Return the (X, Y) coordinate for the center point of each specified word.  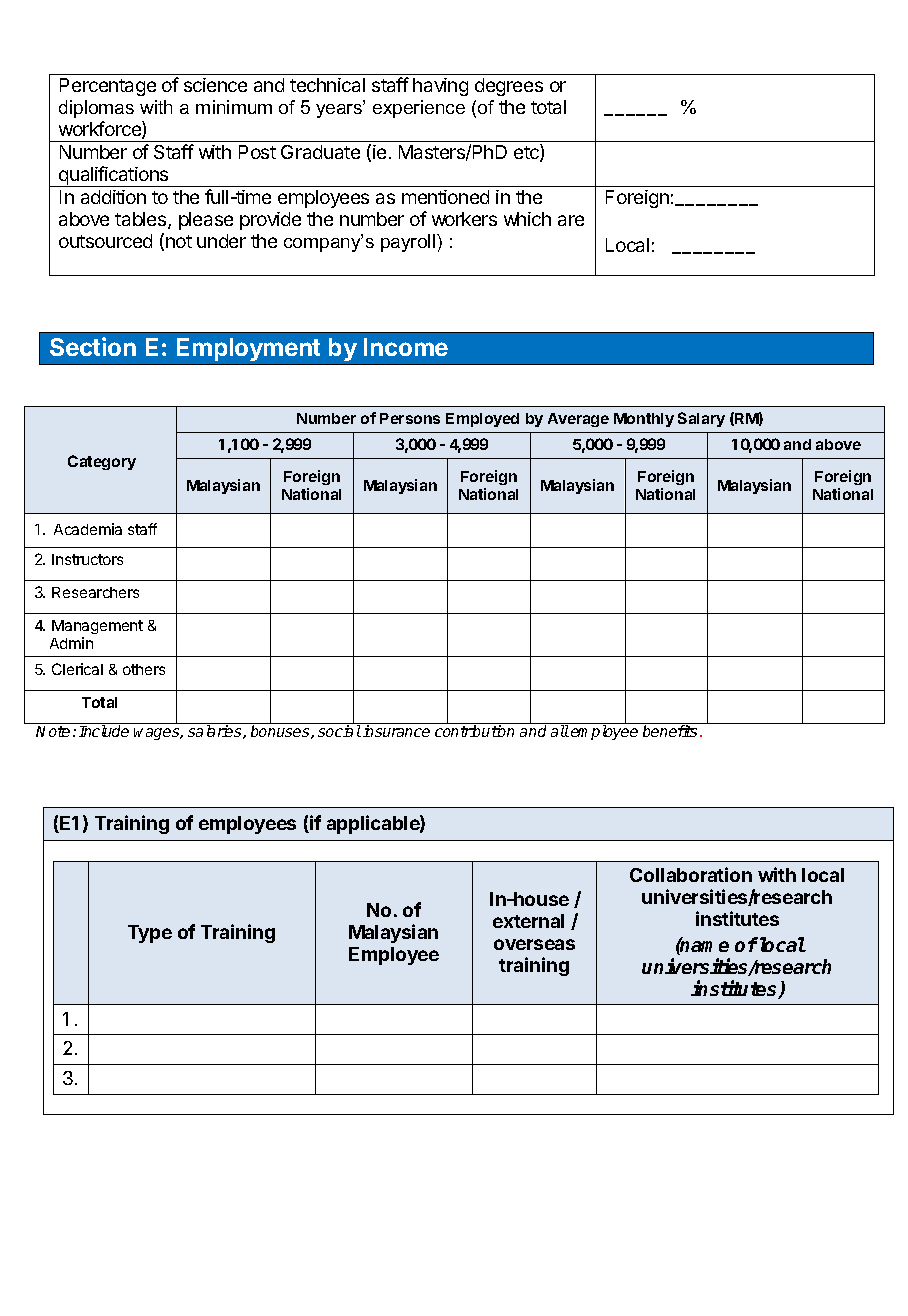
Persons (410, 418)
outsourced (105, 241)
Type (150, 934)
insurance (396, 731)
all (560, 731)
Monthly (644, 420)
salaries (216, 732)
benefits (670, 731)
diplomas (96, 109)
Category (102, 462)
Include (104, 731)
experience (419, 109)
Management (97, 627)
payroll (409, 243)
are (571, 220)
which (527, 219)
